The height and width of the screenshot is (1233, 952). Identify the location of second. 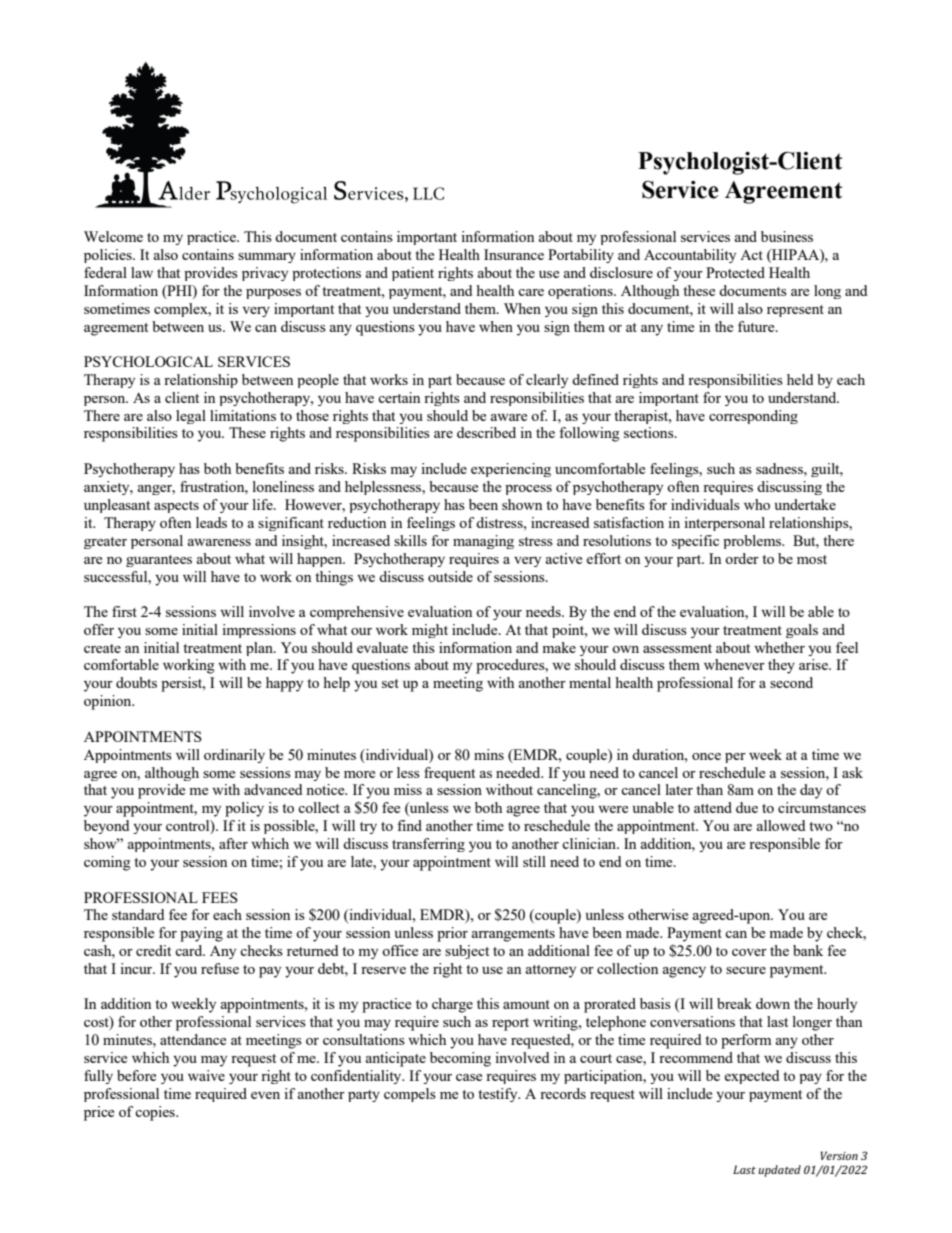
(791, 682).
